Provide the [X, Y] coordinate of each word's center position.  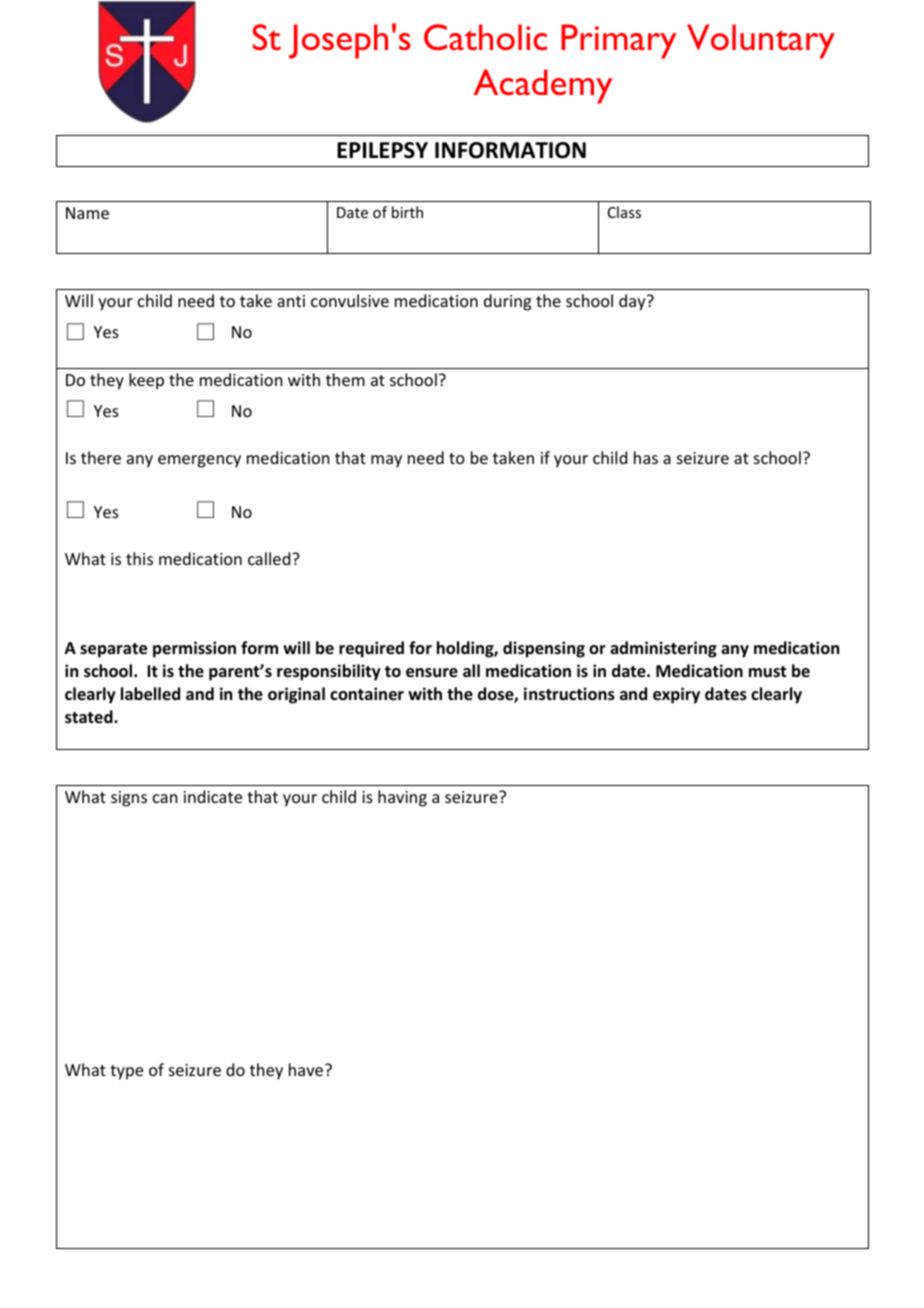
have [307, 1069]
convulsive [350, 300]
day [633, 302]
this [139, 558]
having [402, 798]
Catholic [485, 37]
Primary [619, 41]
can [165, 798]
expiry [676, 695]
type [126, 1072]
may [386, 461]
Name [87, 213]
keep [146, 381]
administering [663, 649]
